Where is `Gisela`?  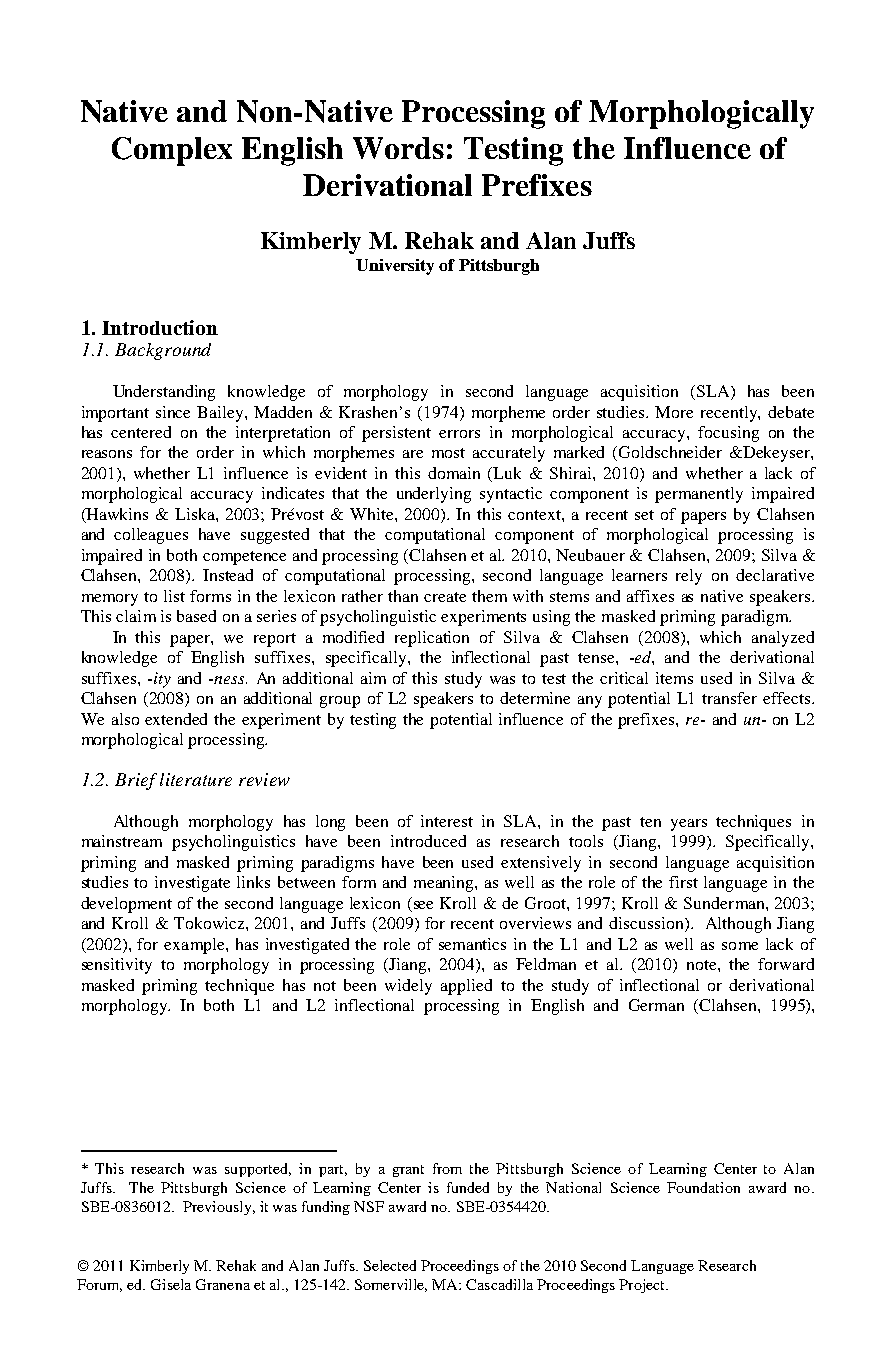 Gisela is located at coordinates (171, 1284).
